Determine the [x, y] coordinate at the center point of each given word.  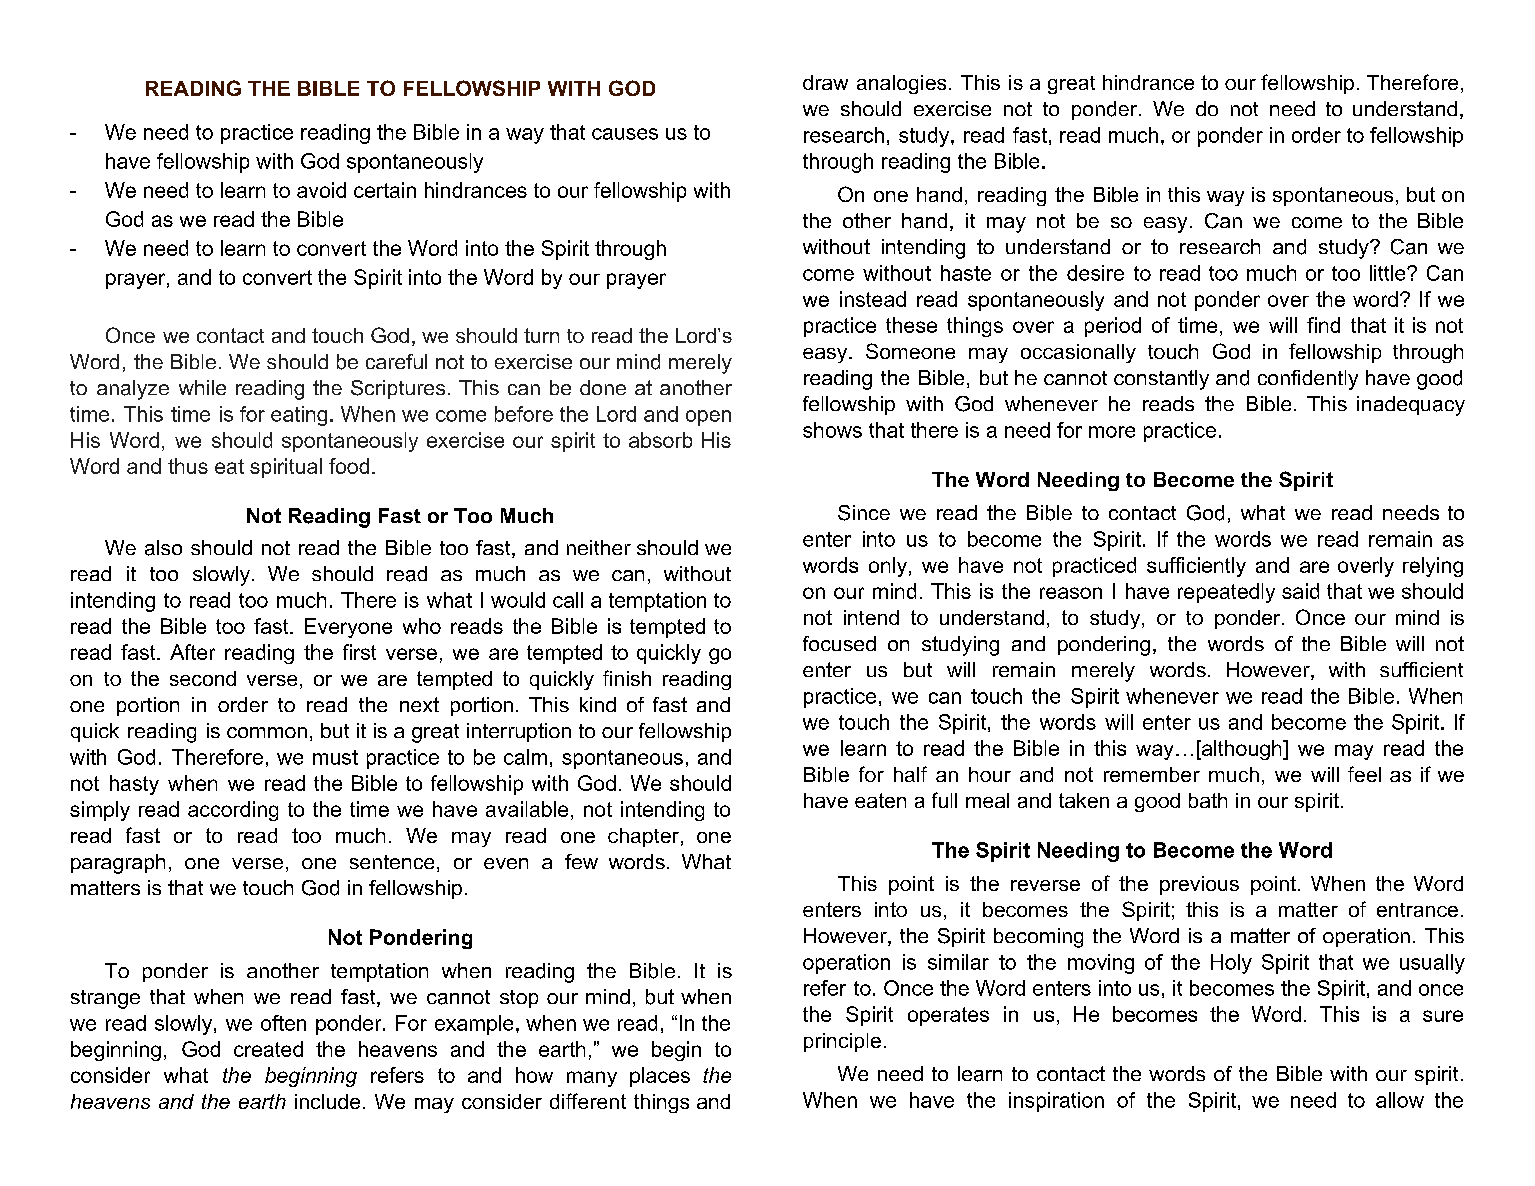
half [910, 774]
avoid [321, 190]
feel [1364, 774]
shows [832, 430]
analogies [901, 84]
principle [842, 1042]
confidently [1308, 380]
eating [299, 416]
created [268, 1049]
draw [825, 82]
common [267, 732]
